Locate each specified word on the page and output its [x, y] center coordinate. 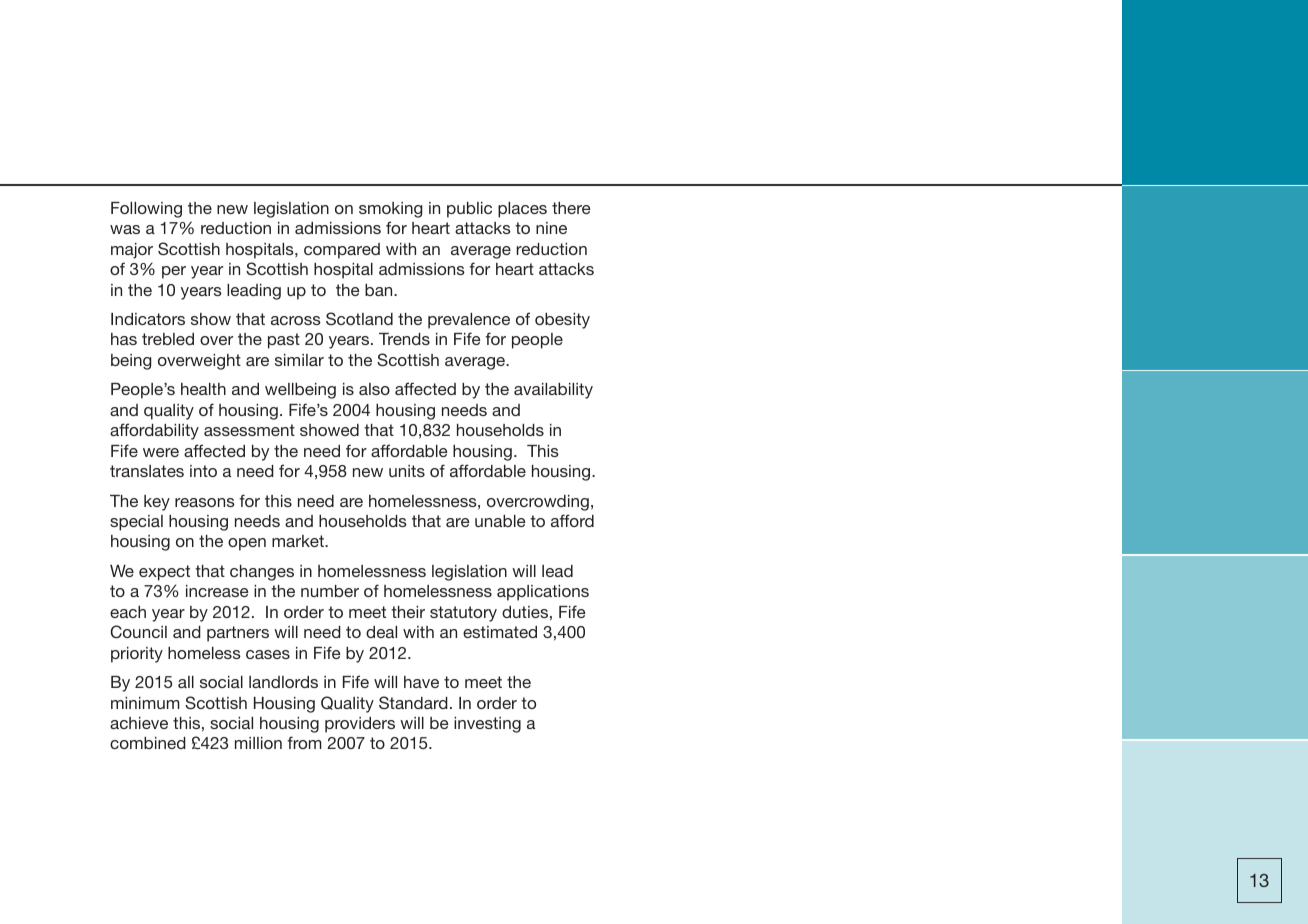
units [407, 471]
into [203, 471]
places [522, 210]
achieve [139, 723]
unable [500, 521]
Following [146, 210]
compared [342, 251]
